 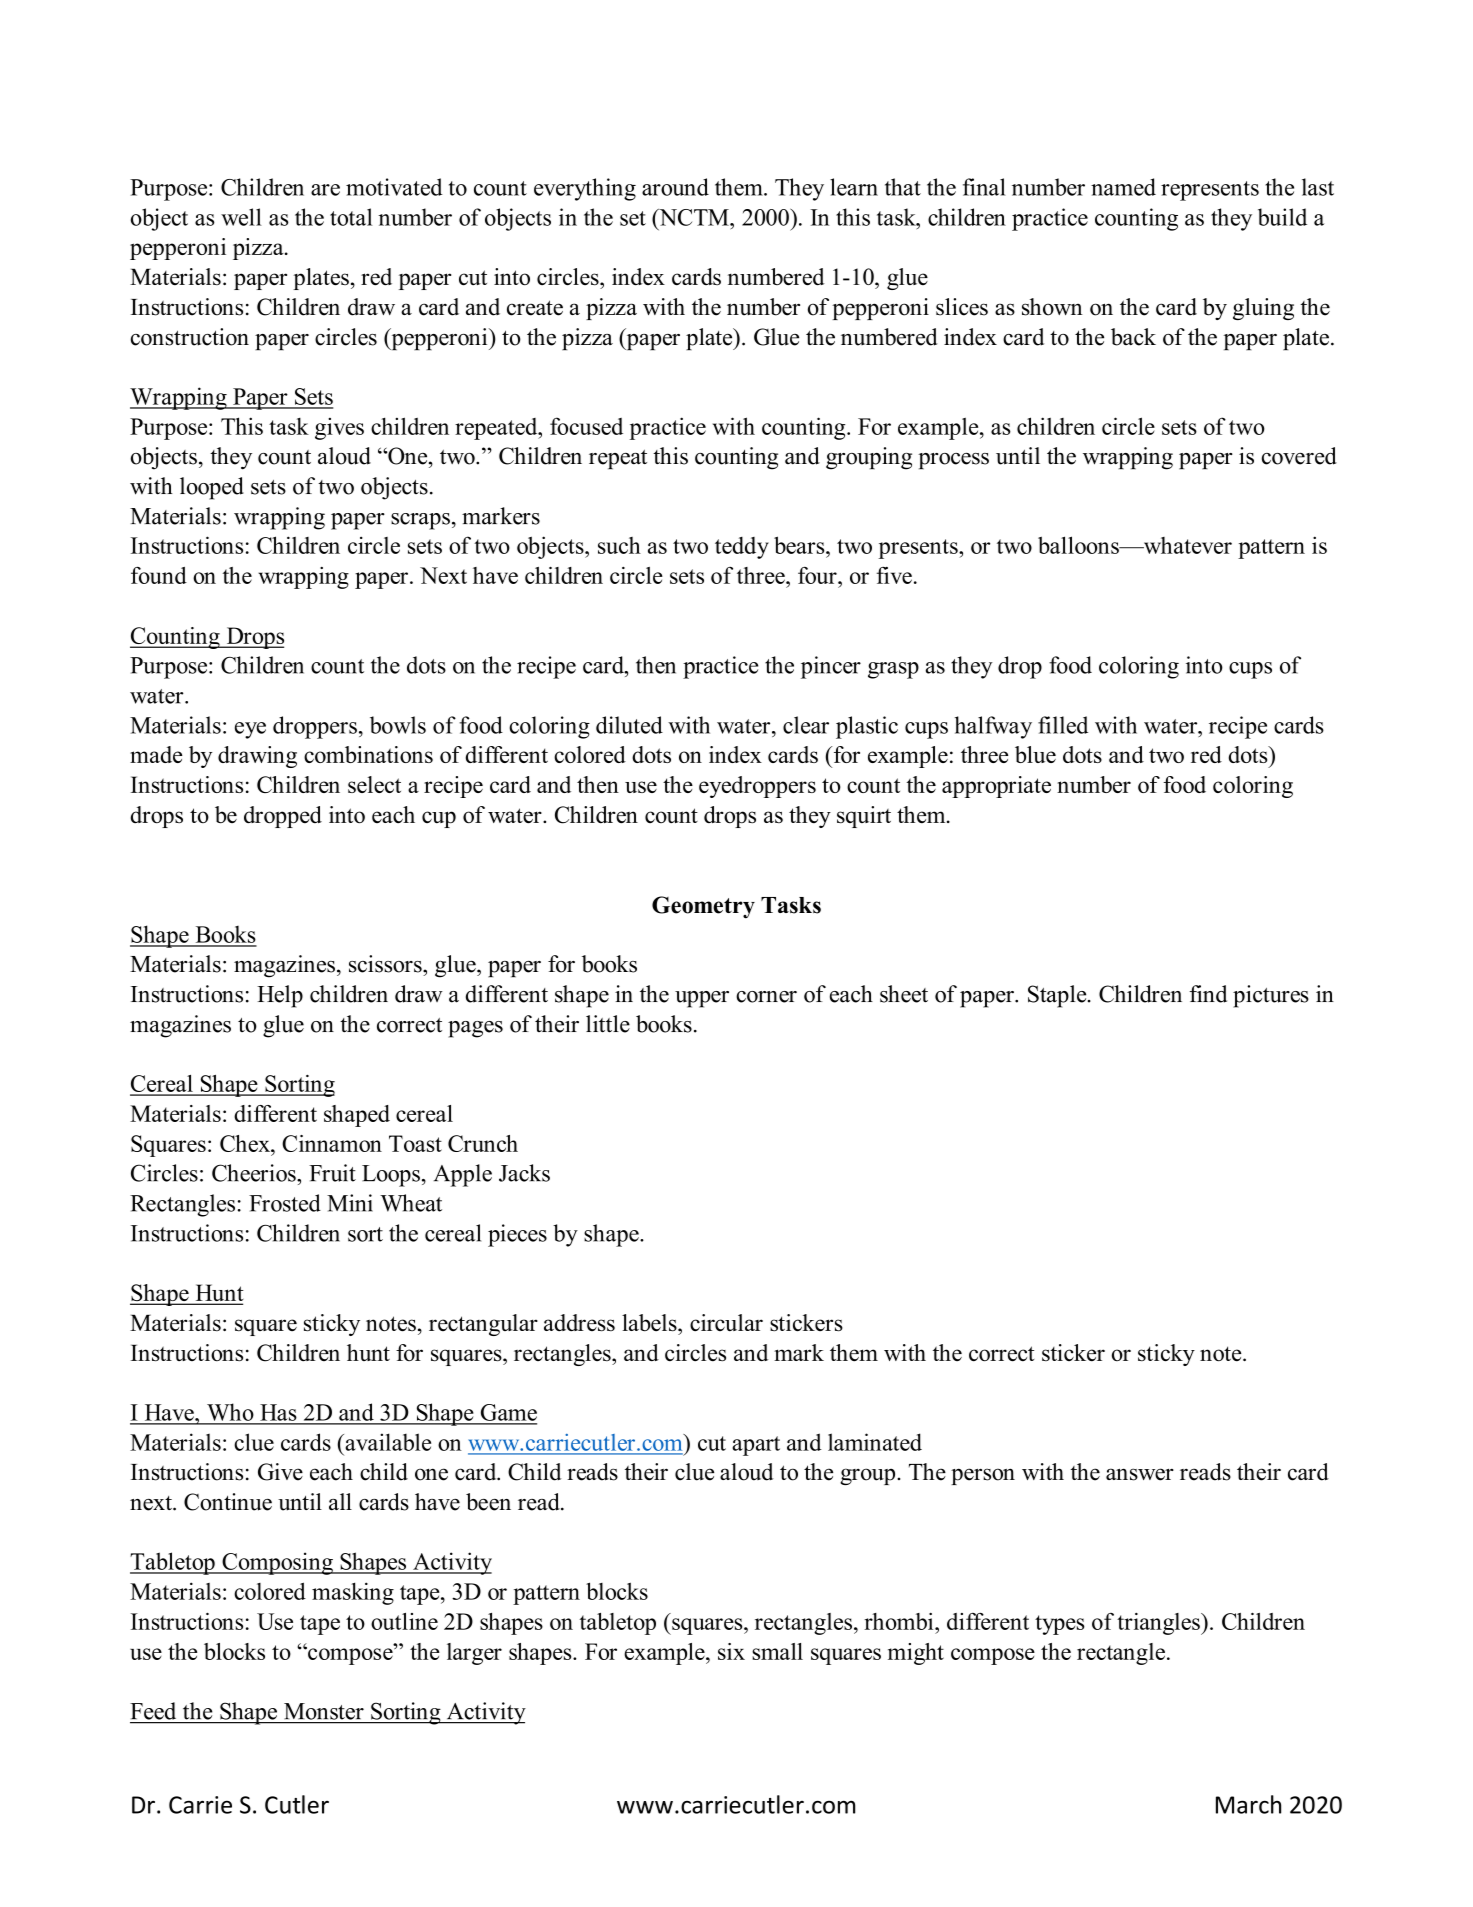 What do you see at coordinates (1208, 994) in the document?
I see `find` at bounding box center [1208, 994].
